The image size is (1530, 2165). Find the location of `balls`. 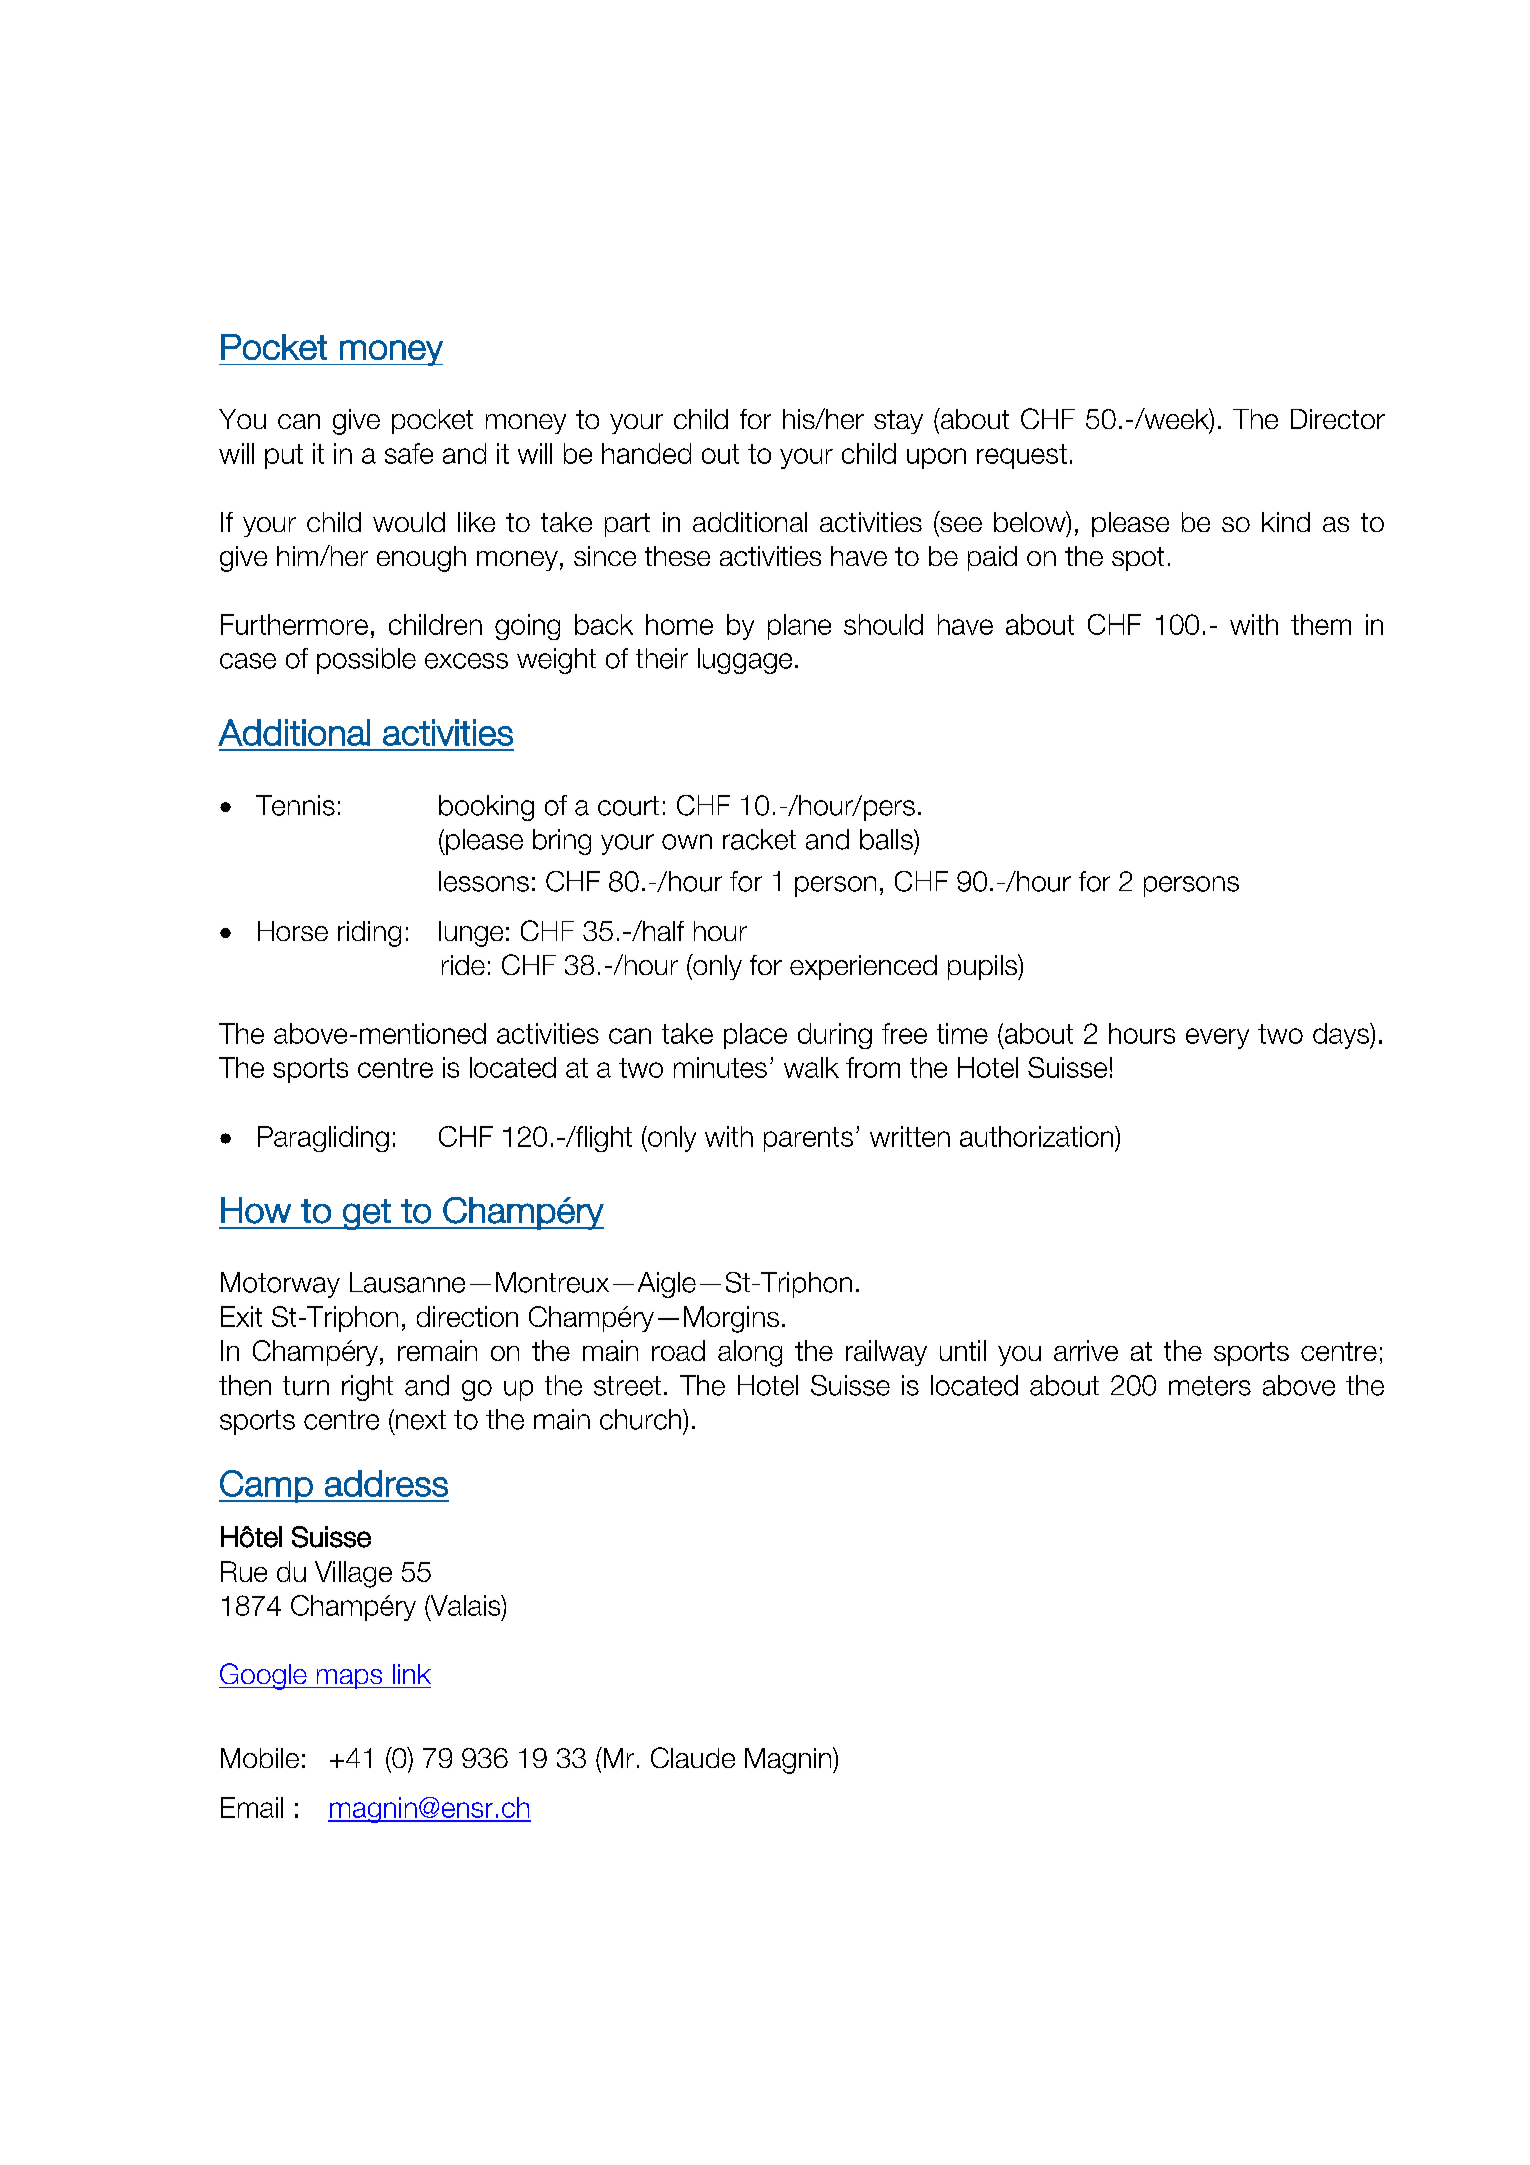

balls is located at coordinates (887, 839).
